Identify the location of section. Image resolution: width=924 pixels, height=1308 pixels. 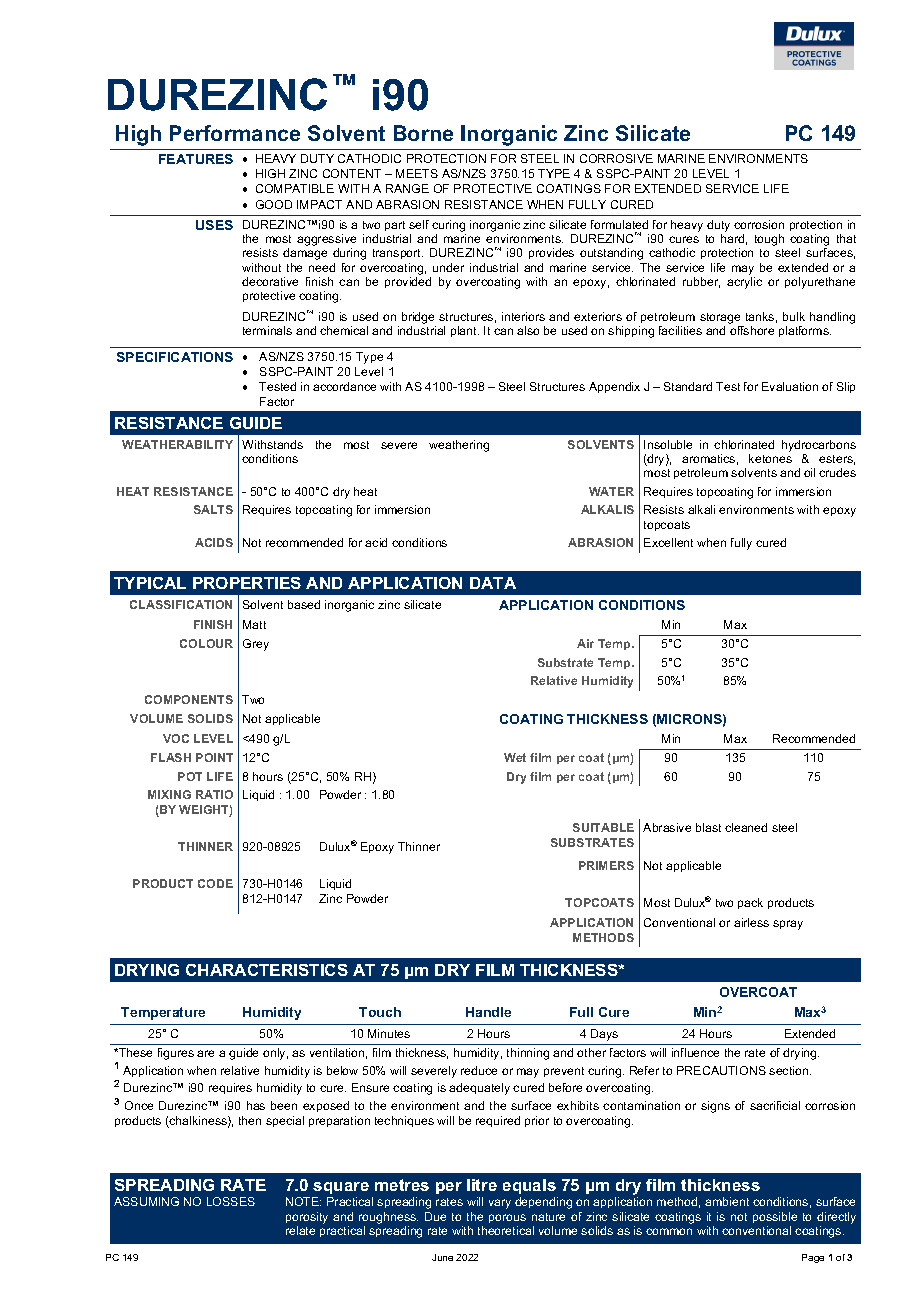
(790, 1070).
